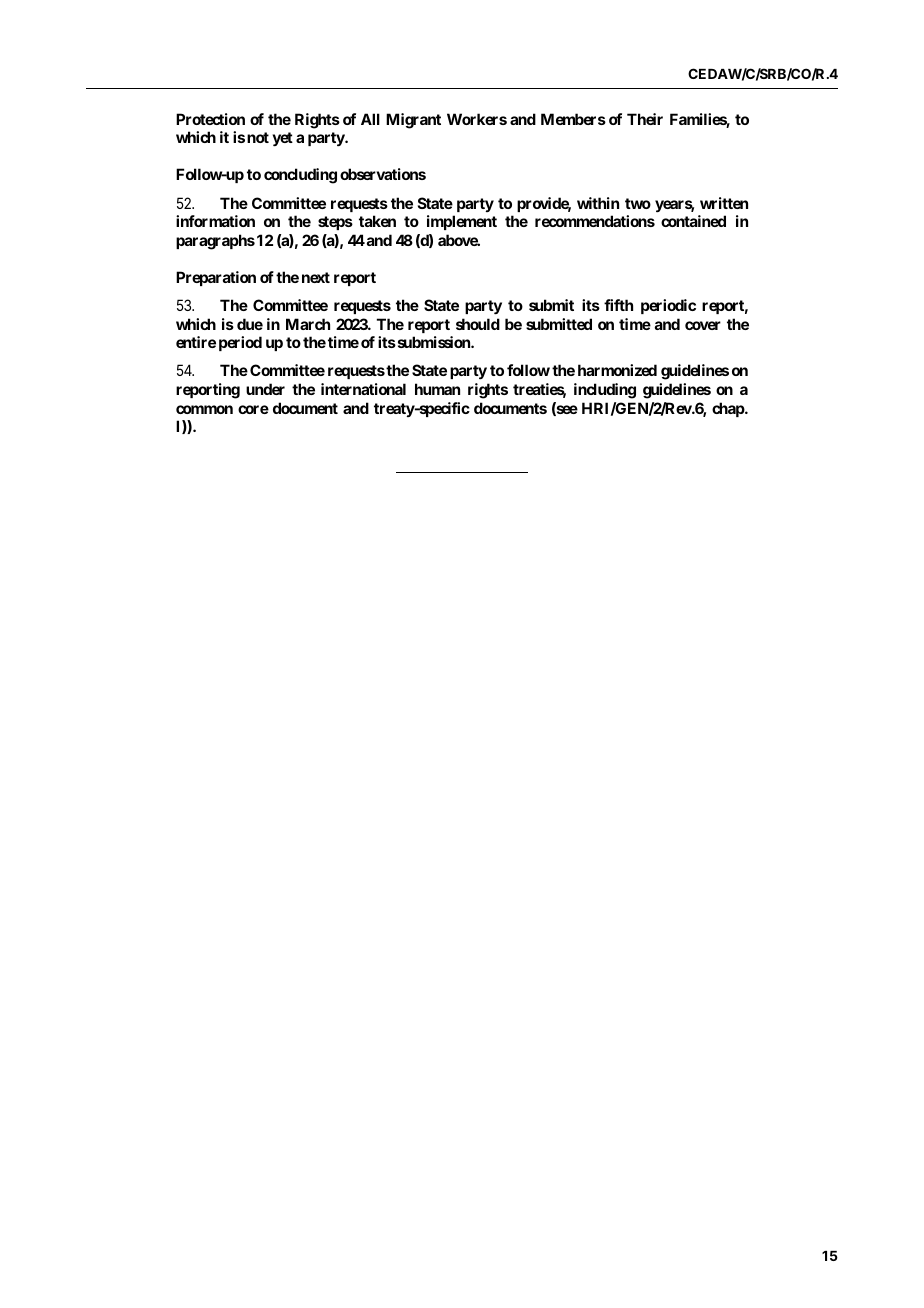  I want to click on fifth, so click(618, 305).
